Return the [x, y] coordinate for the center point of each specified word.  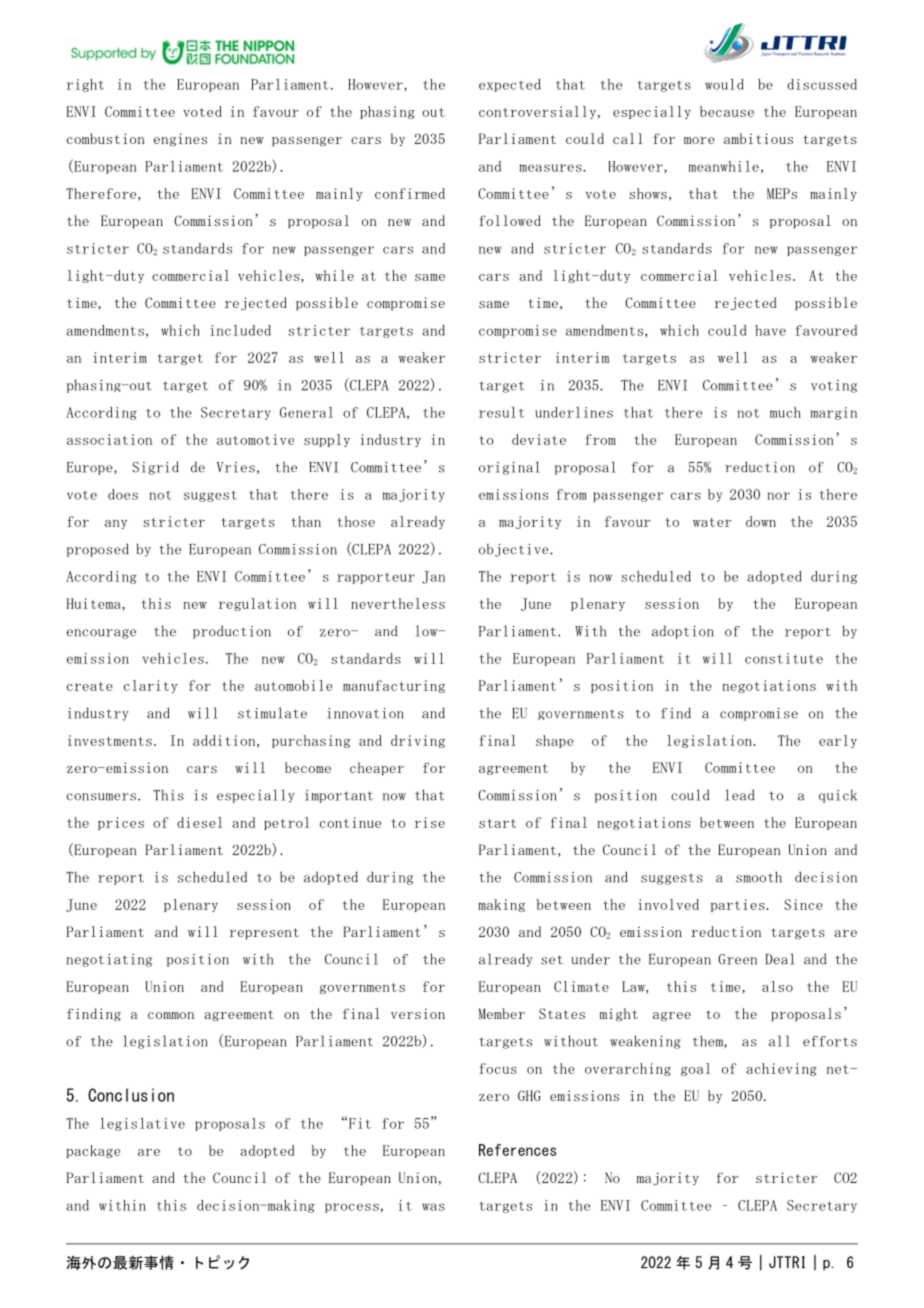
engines [180, 139]
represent [264, 933]
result [501, 412]
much [785, 412]
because [727, 111]
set [552, 960]
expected [510, 85]
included [240, 330]
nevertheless [398, 603]
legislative [142, 1124]
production [232, 632]
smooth [759, 877]
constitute [784, 658]
